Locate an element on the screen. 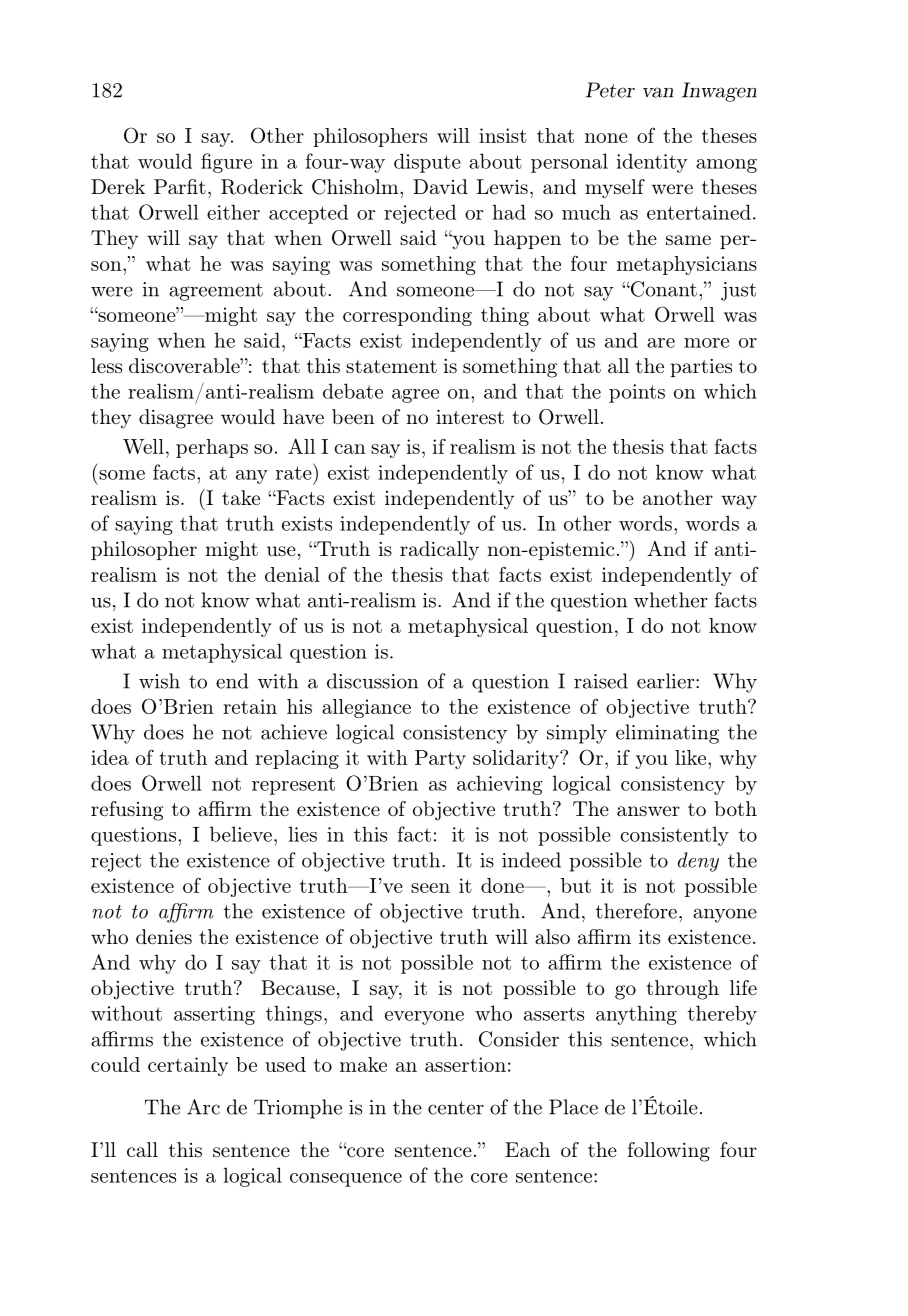 This screenshot has height=1316, width=908. perhaps is located at coordinates (212, 448).
